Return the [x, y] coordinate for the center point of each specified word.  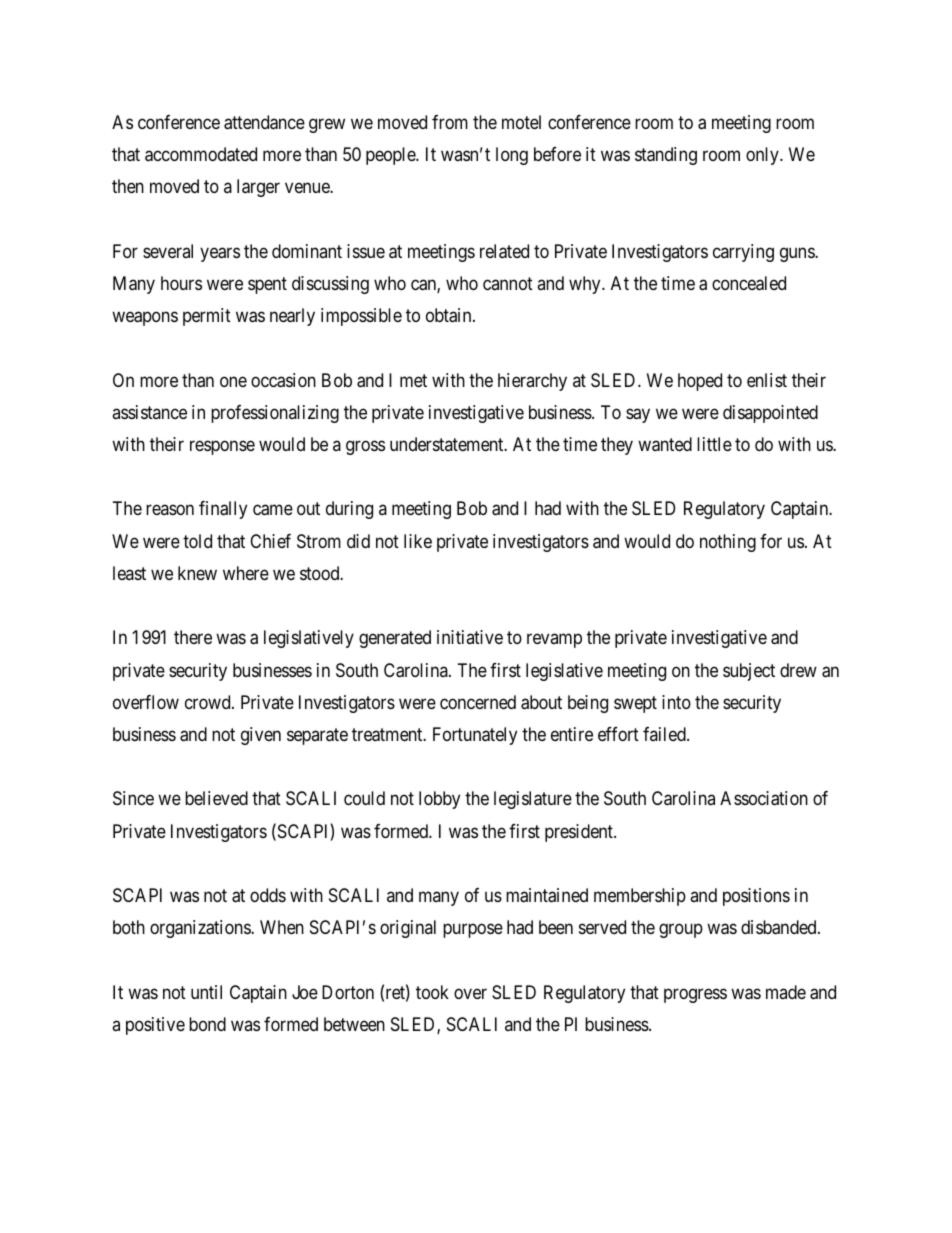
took [432, 992]
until [206, 992]
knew [197, 573]
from [450, 122]
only [763, 156]
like [418, 541]
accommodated [201, 154]
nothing [728, 543]
